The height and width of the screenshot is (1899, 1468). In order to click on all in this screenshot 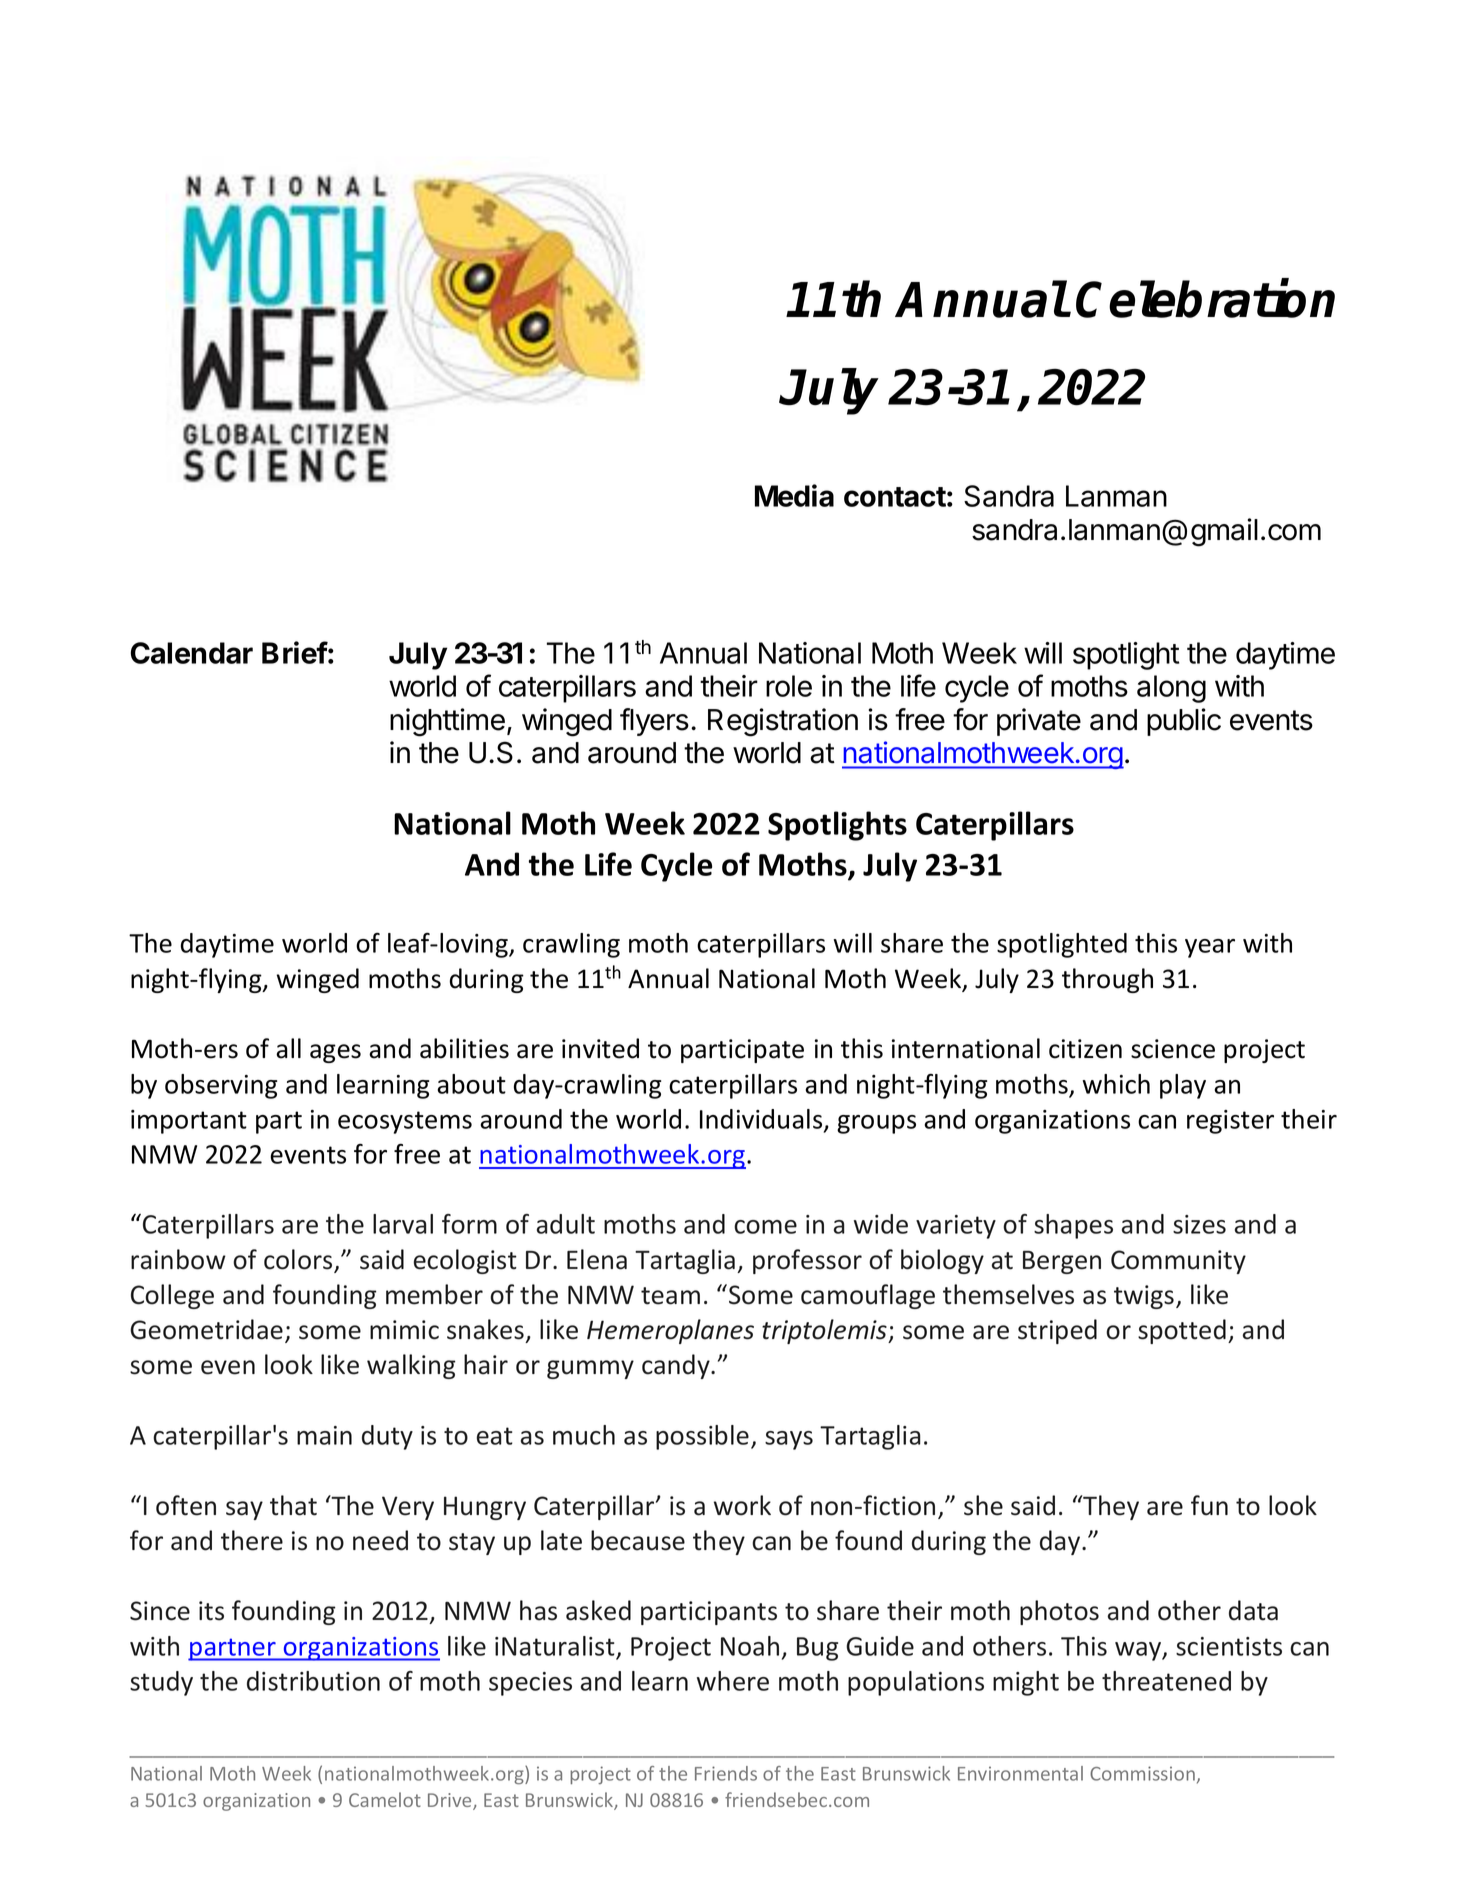, I will do `click(288, 1048)`.
